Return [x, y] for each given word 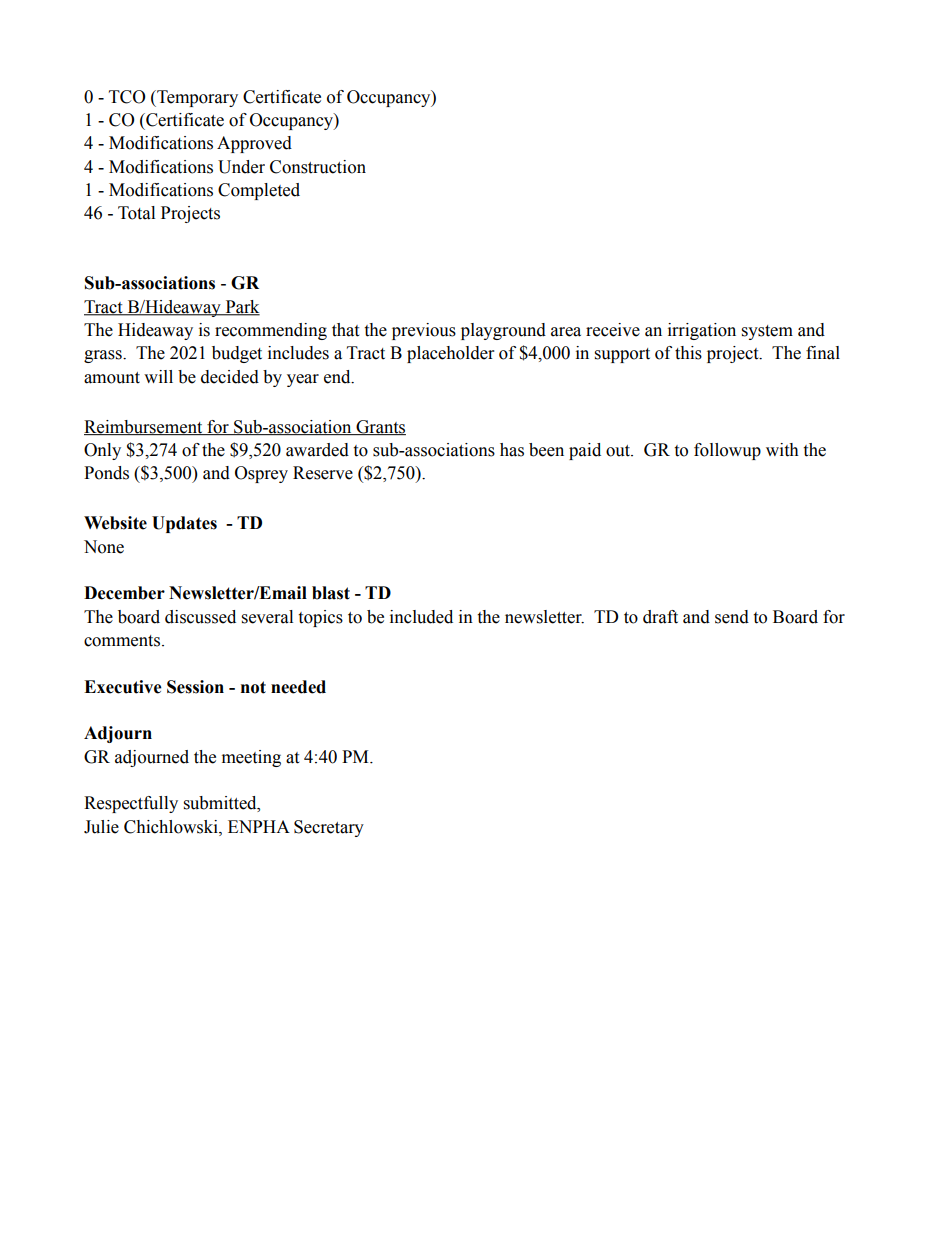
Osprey [261, 474]
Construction [318, 167]
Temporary [196, 98]
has [512, 450]
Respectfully [131, 804]
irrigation [702, 331]
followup [727, 451]
